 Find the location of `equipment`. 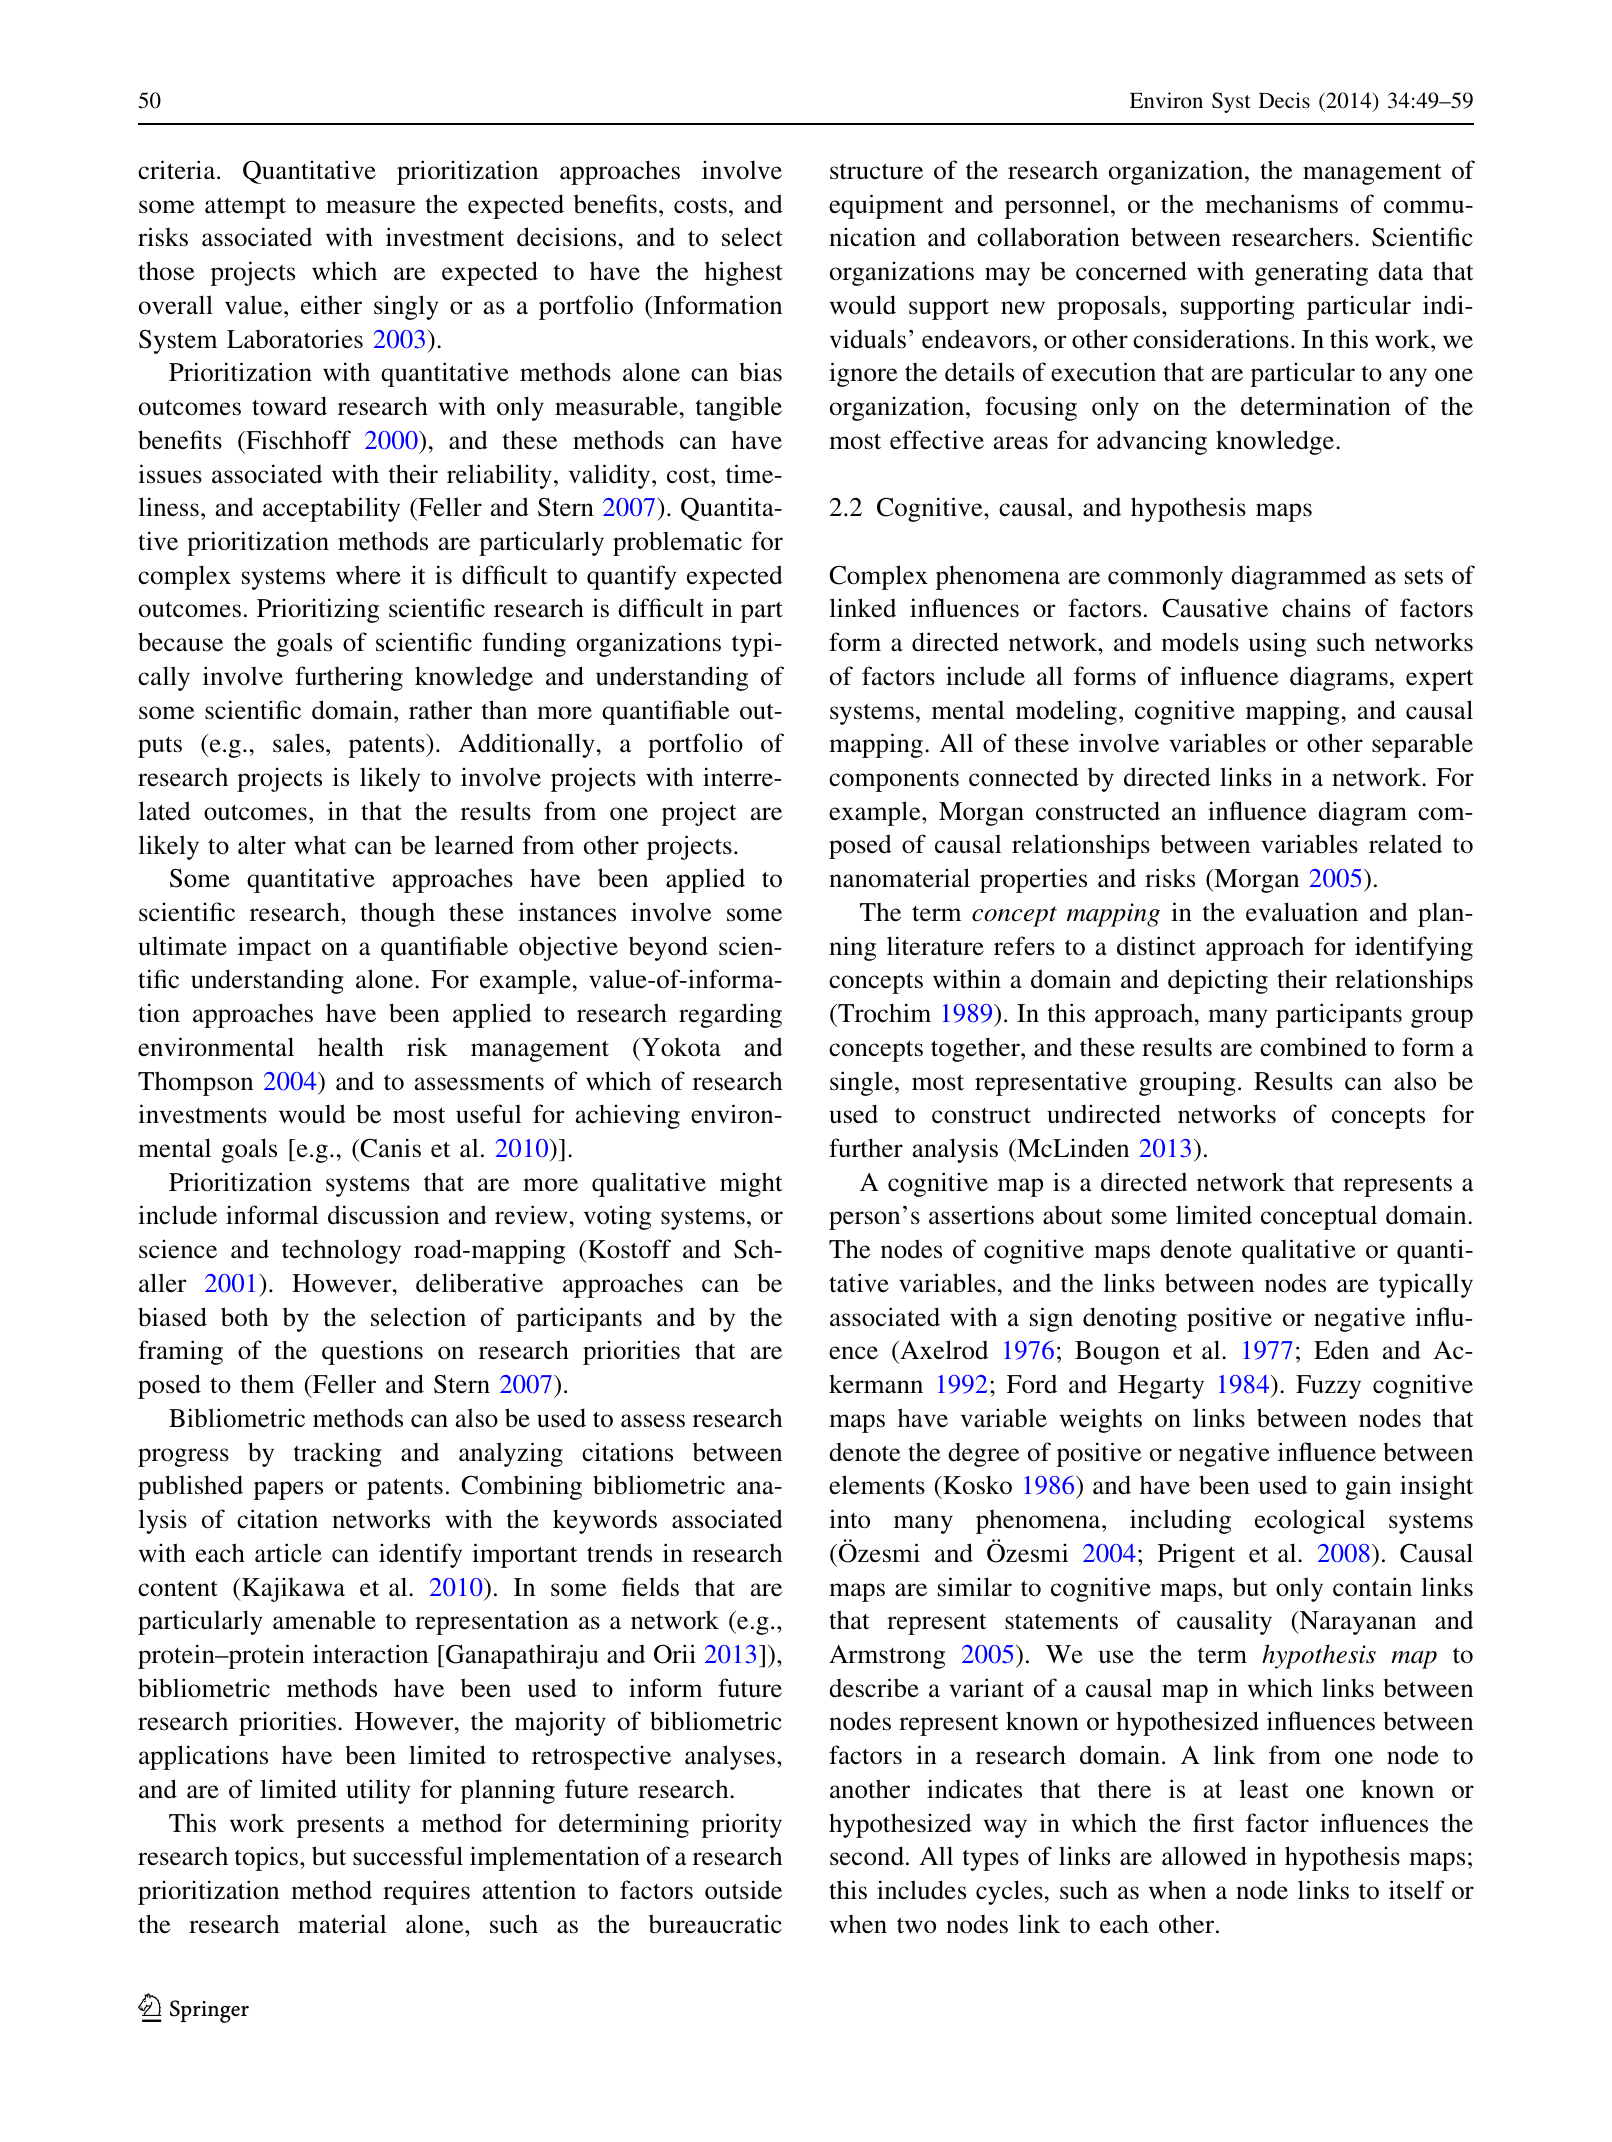

equipment is located at coordinates (886, 206).
